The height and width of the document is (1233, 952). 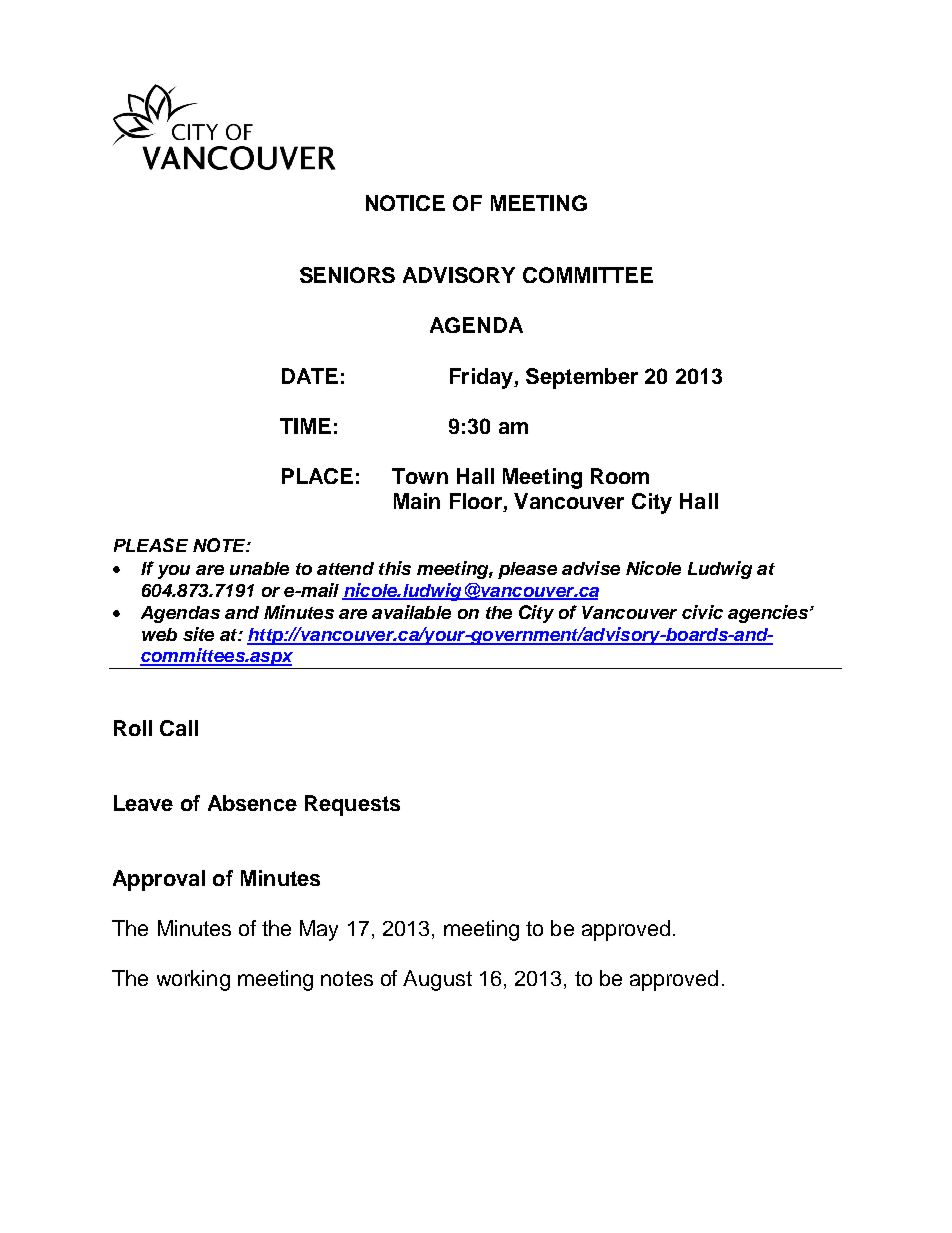 I want to click on August, so click(x=437, y=980).
